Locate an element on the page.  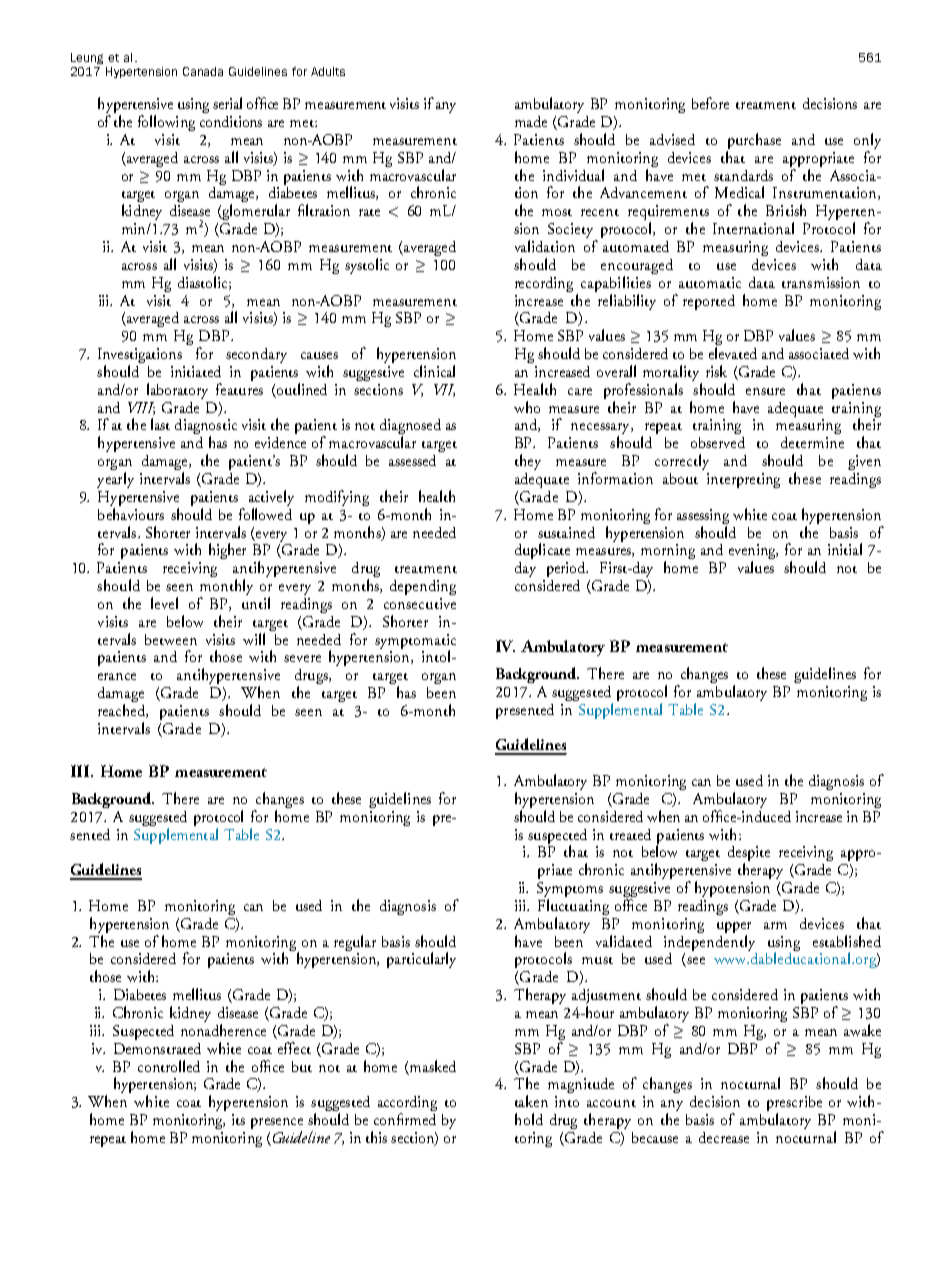
before is located at coordinates (710, 103).
